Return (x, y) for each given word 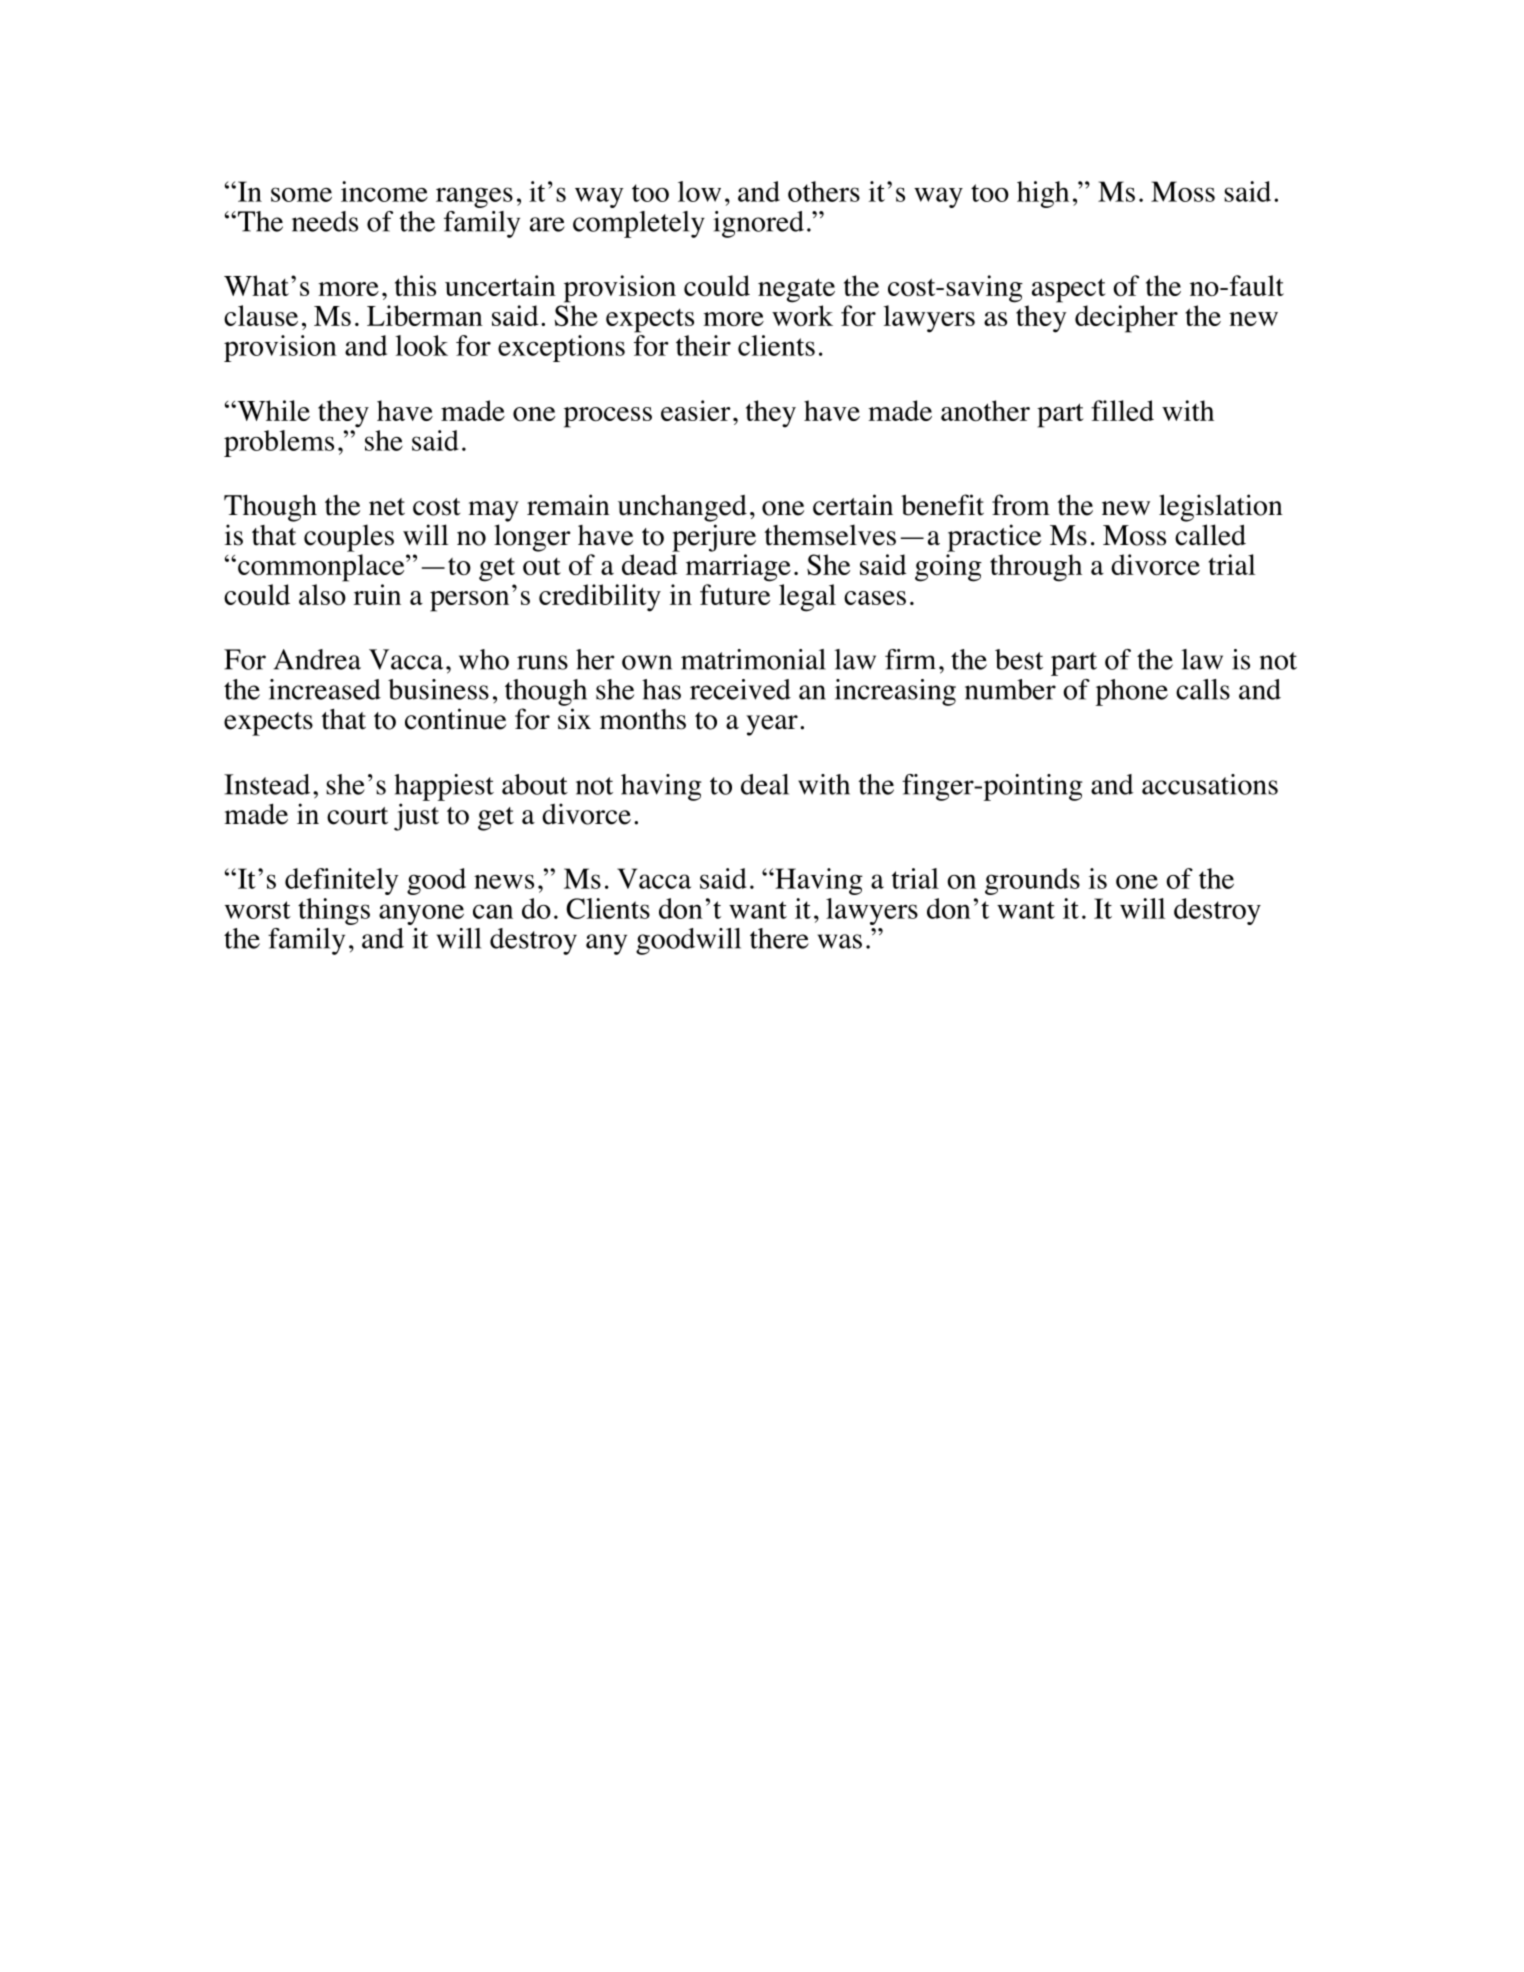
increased (325, 689)
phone (1132, 692)
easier (696, 410)
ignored (758, 224)
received (740, 689)
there (779, 938)
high (1043, 194)
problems (279, 443)
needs (325, 221)
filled (1122, 410)
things (334, 911)
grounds (1032, 881)
